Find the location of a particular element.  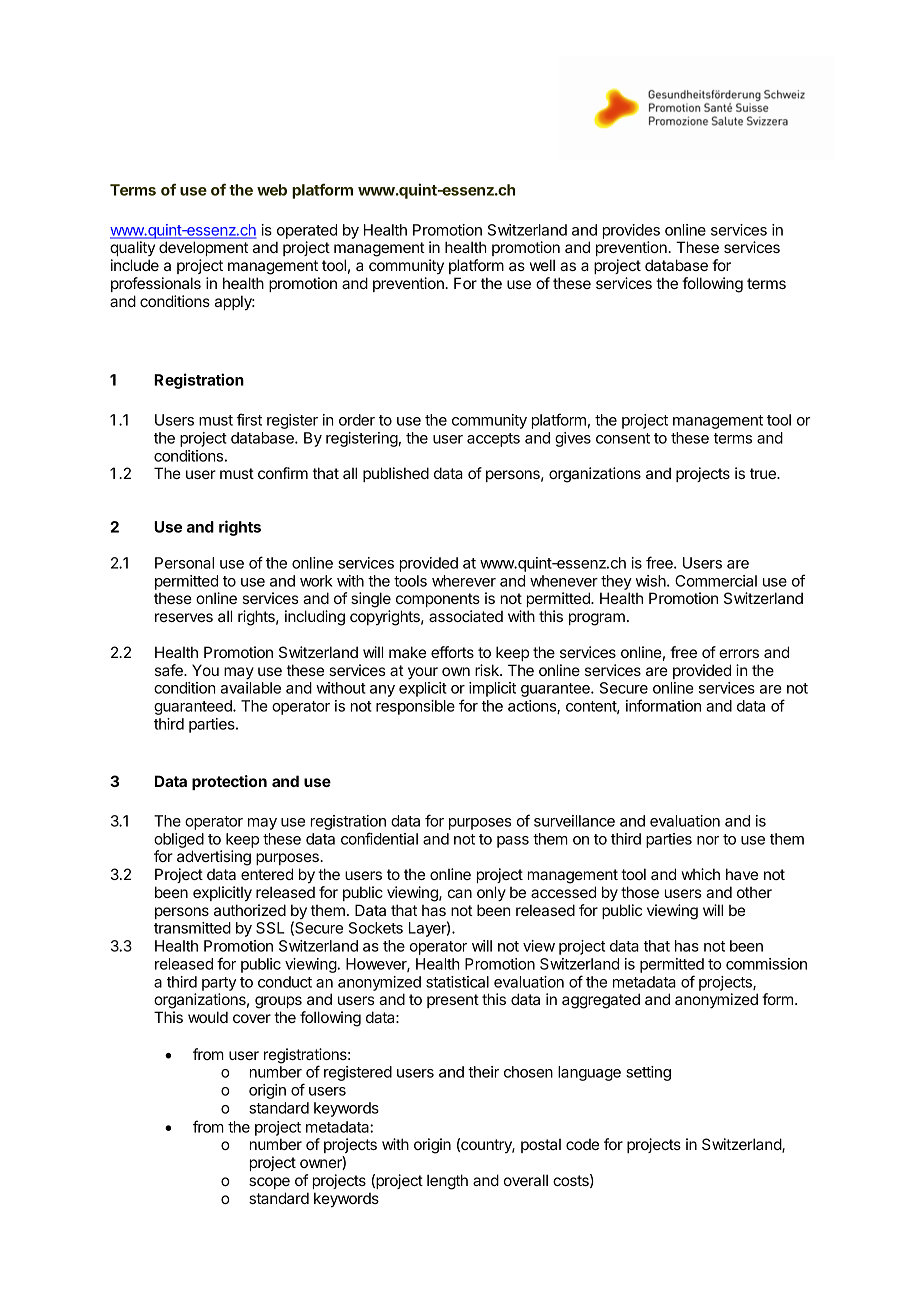

well is located at coordinates (542, 265).
